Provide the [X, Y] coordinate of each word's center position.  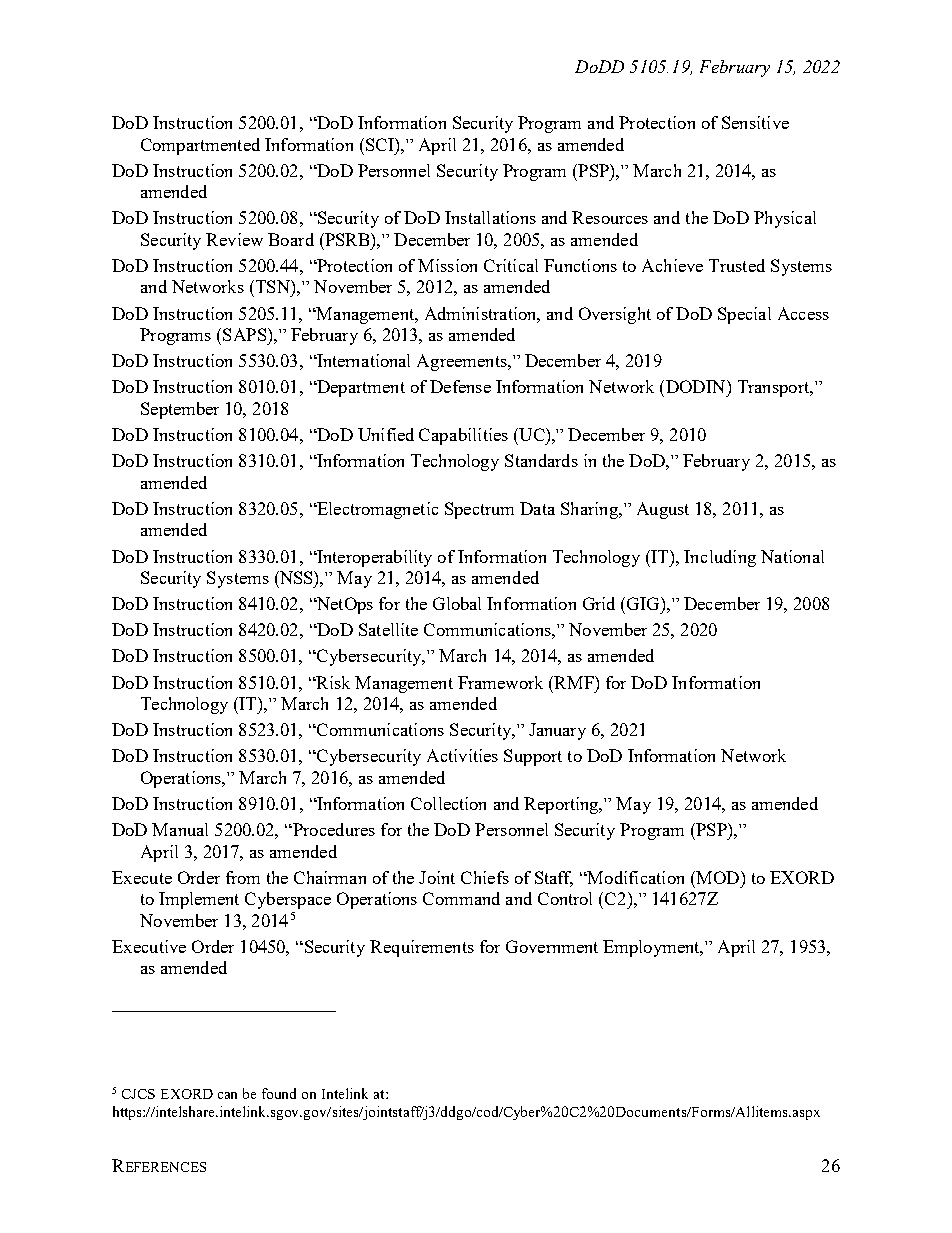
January [557, 731]
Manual [180, 829]
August [663, 510]
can [227, 1095]
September [180, 410]
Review [234, 239]
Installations [490, 217]
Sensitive [755, 122]
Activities [462, 755]
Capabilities [463, 436]
